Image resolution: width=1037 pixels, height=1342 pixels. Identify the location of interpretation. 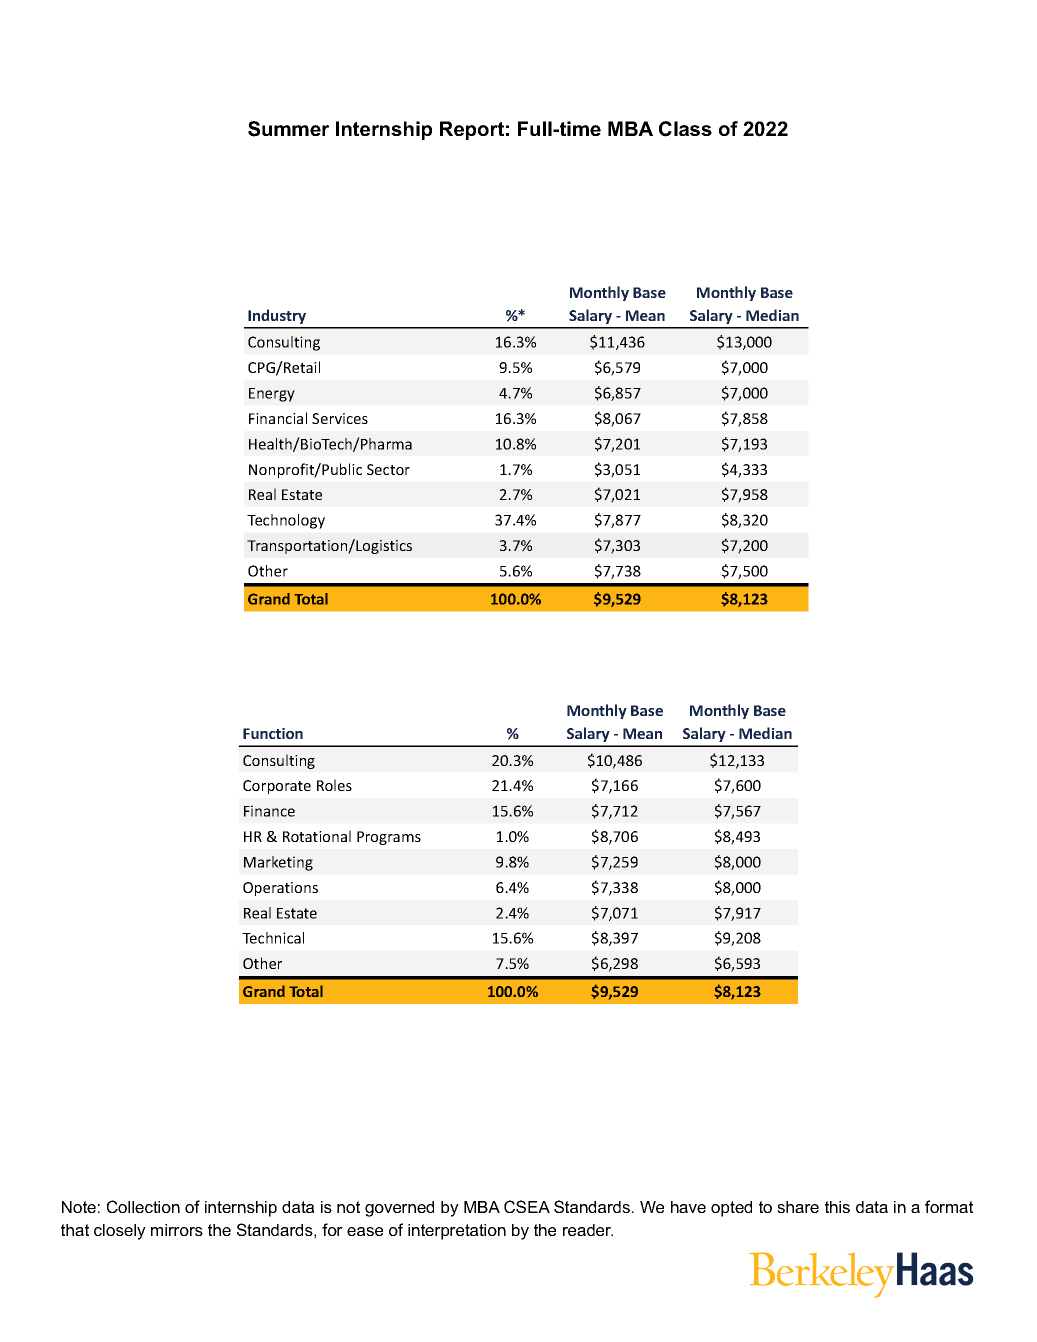
(457, 1232).
